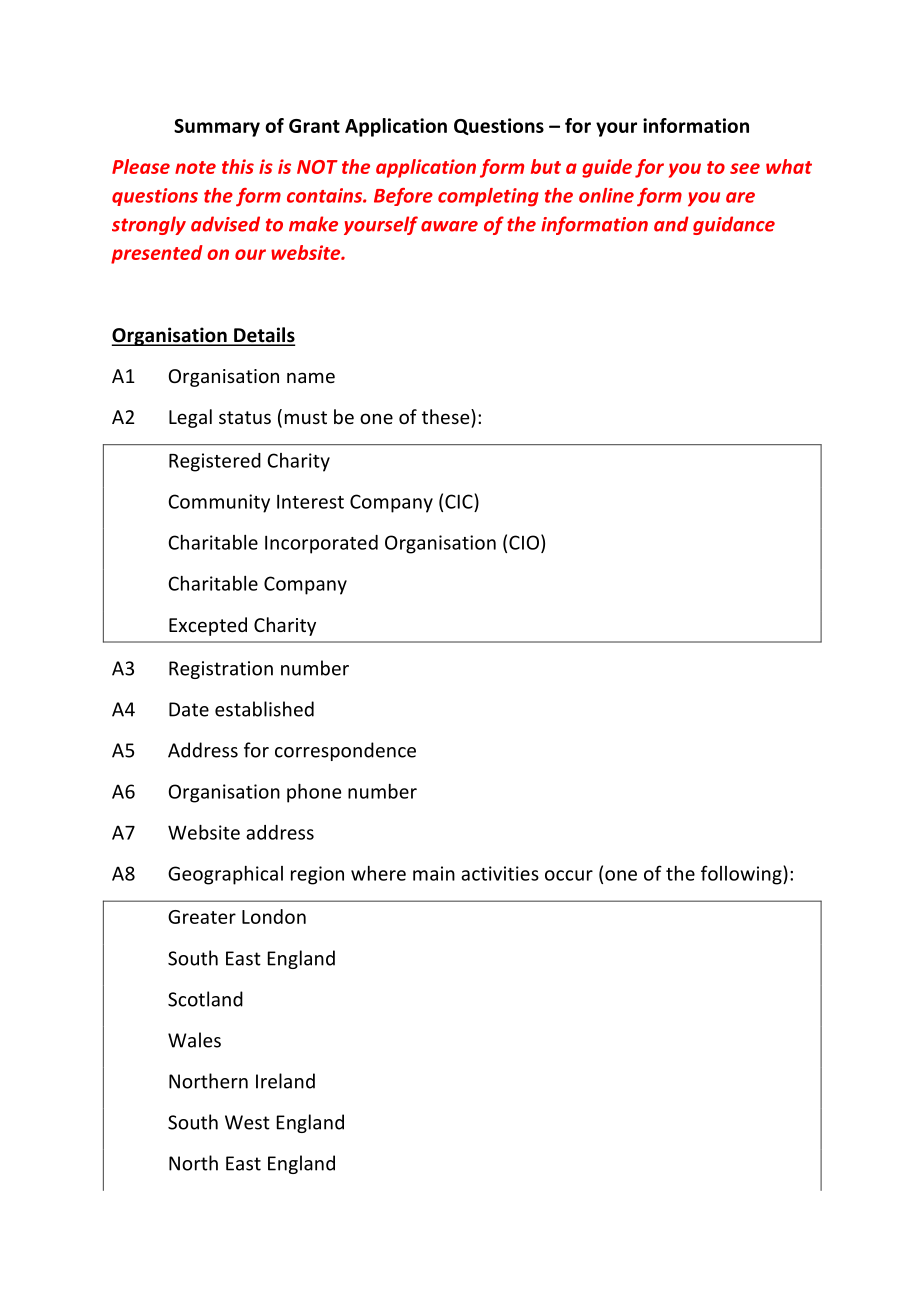 Image resolution: width=924 pixels, height=1308 pixels. What do you see at coordinates (460, 501) in the document?
I see `CIC` at bounding box center [460, 501].
